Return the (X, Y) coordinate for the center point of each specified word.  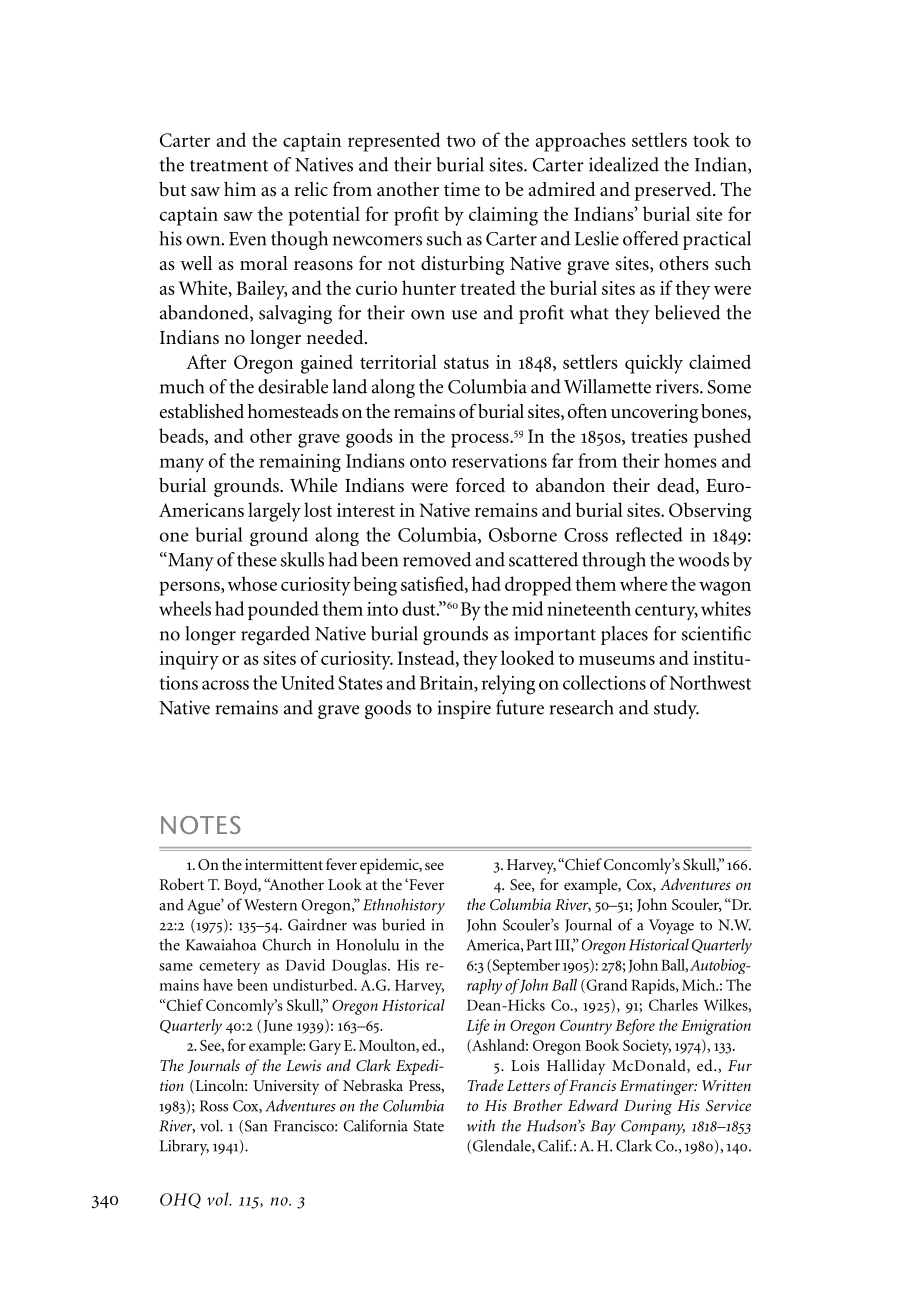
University (286, 1087)
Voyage (671, 926)
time (462, 189)
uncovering (654, 413)
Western (270, 905)
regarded (275, 635)
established (202, 411)
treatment (229, 166)
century (666, 612)
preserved (674, 191)
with (481, 1125)
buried (403, 924)
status (466, 363)
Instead (427, 658)
